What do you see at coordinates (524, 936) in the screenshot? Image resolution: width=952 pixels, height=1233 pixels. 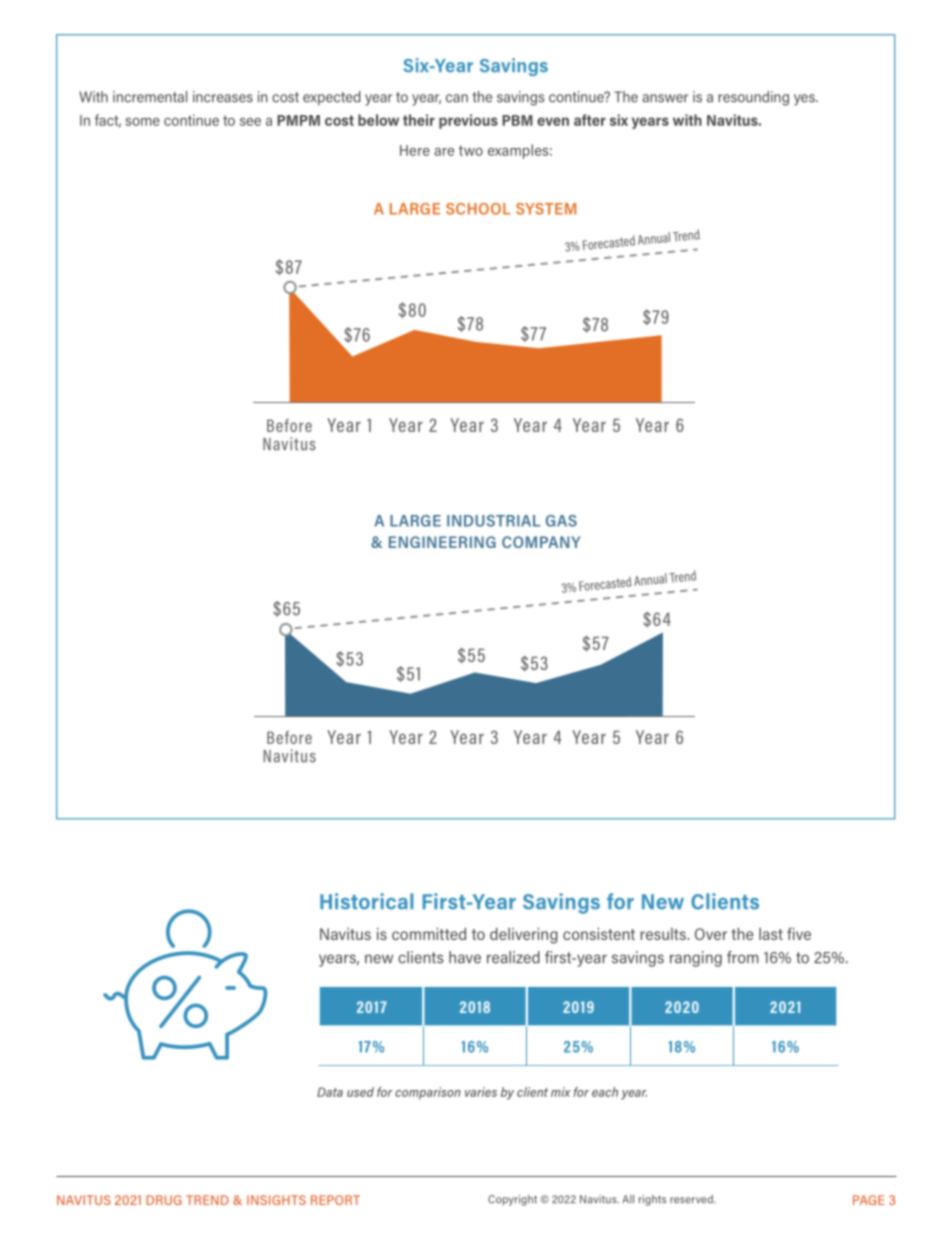 I see `delivering` at bounding box center [524, 936].
